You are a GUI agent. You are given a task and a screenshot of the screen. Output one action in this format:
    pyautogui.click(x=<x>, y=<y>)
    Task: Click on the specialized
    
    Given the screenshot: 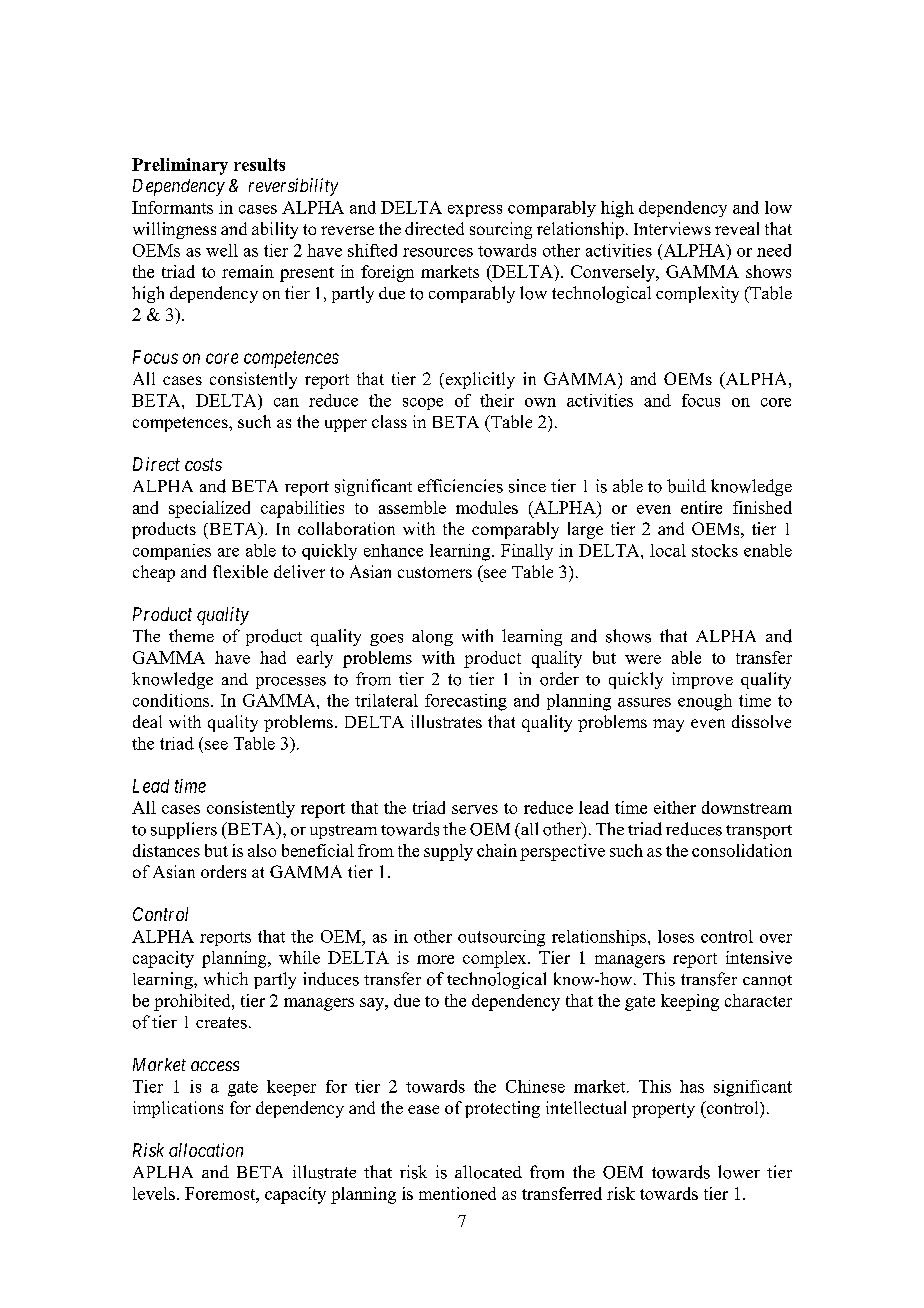 What is the action you would take?
    pyautogui.click(x=209, y=509)
